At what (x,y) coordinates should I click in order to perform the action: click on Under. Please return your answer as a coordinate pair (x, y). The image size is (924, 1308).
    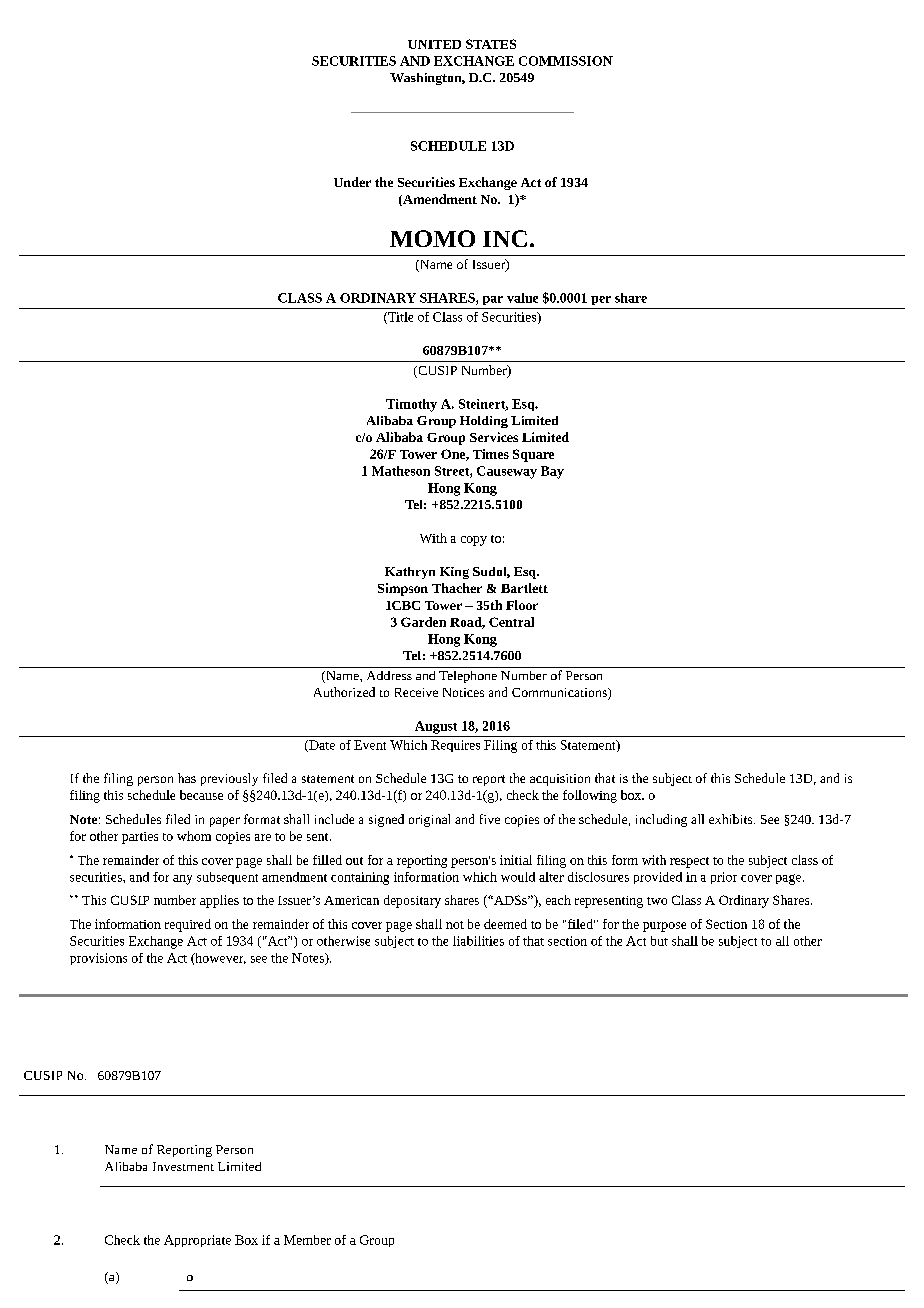
    Looking at the image, I should click on (352, 182).
